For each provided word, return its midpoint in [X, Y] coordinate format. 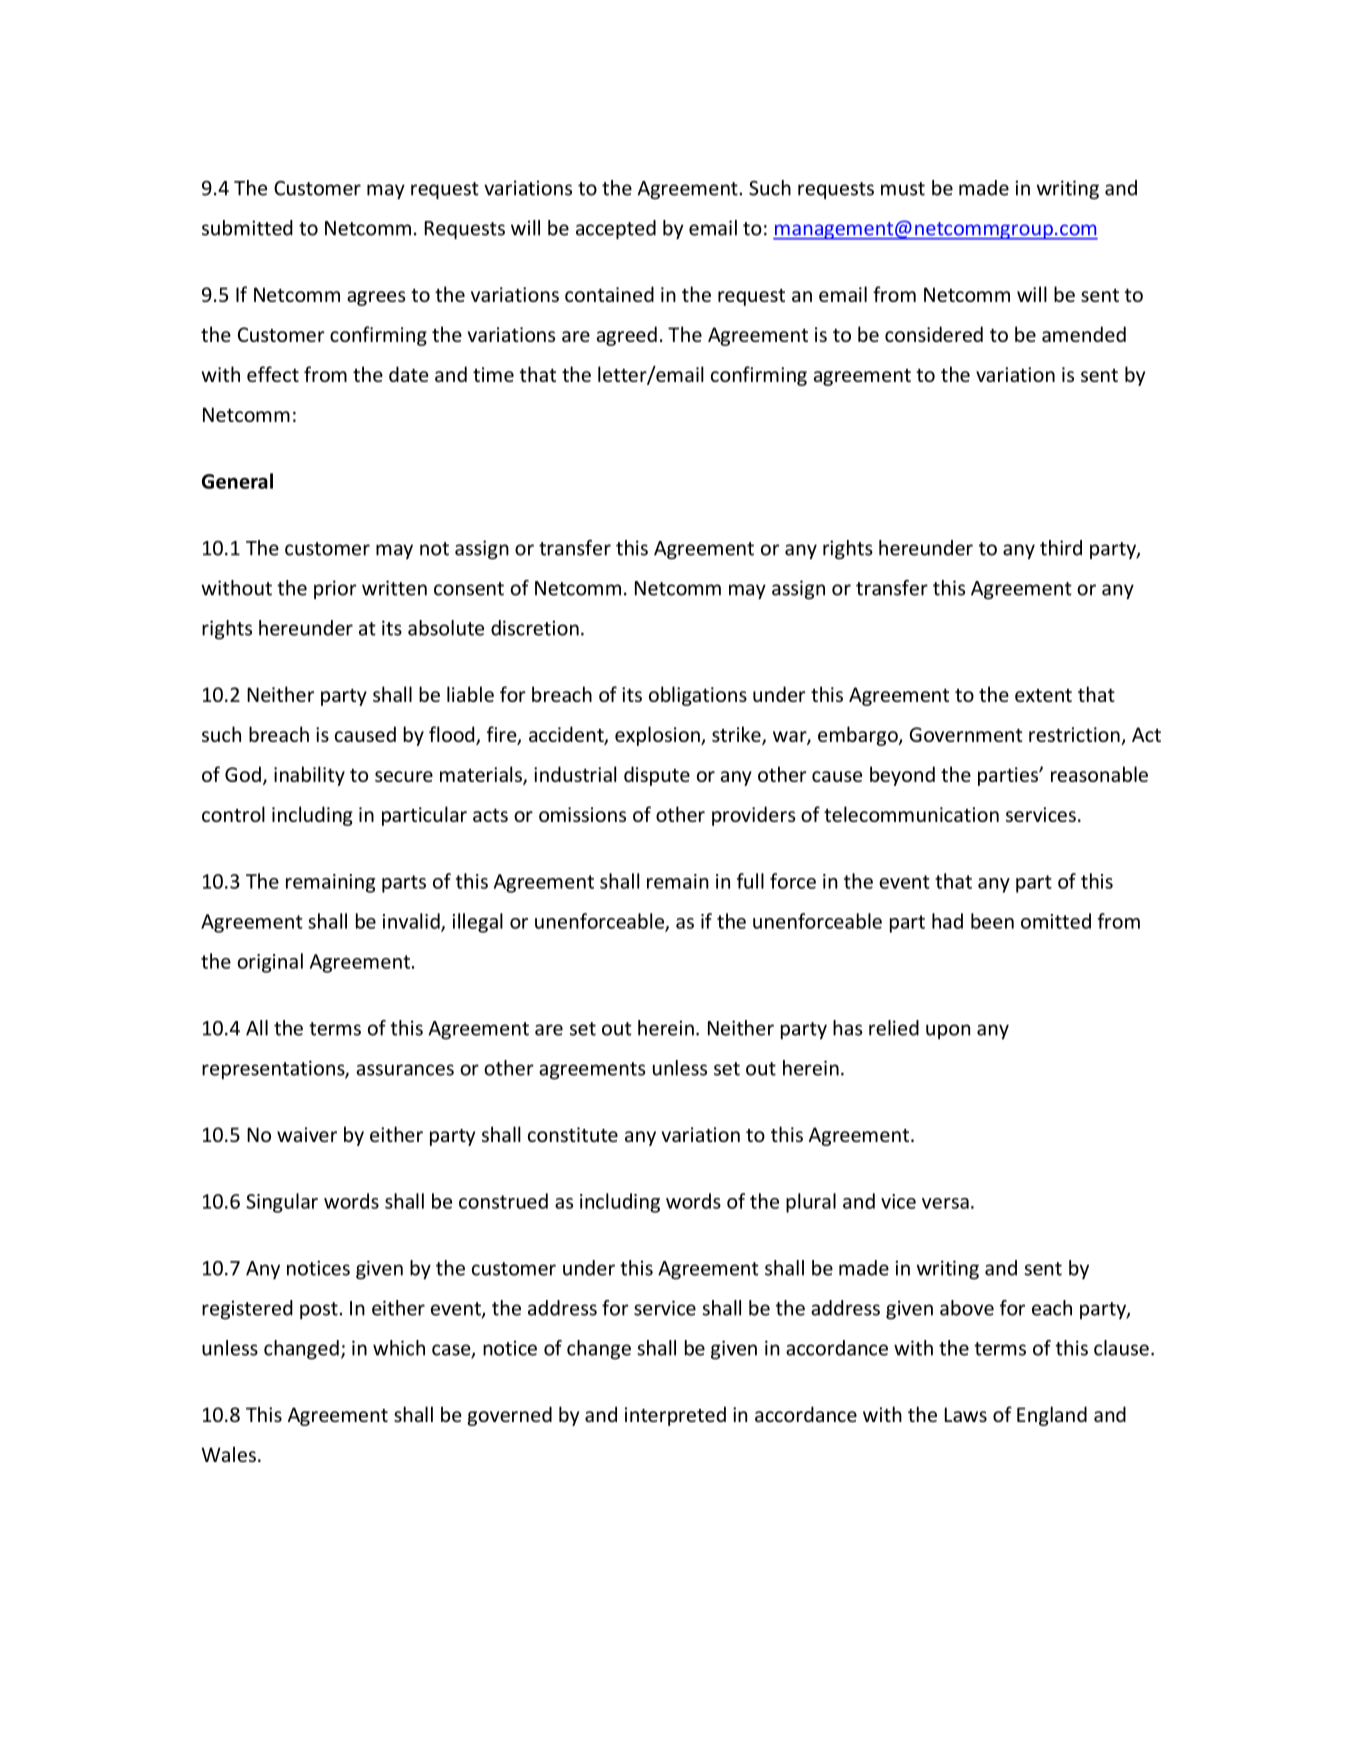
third [1061, 548]
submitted [247, 228]
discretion [535, 628]
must [903, 189]
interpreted [675, 1416]
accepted [616, 229]
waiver [307, 1134]
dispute [657, 776]
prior [335, 589]
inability [309, 776]
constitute [573, 1134]
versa [945, 1203]
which [399, 1348]
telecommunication [911, 814]
